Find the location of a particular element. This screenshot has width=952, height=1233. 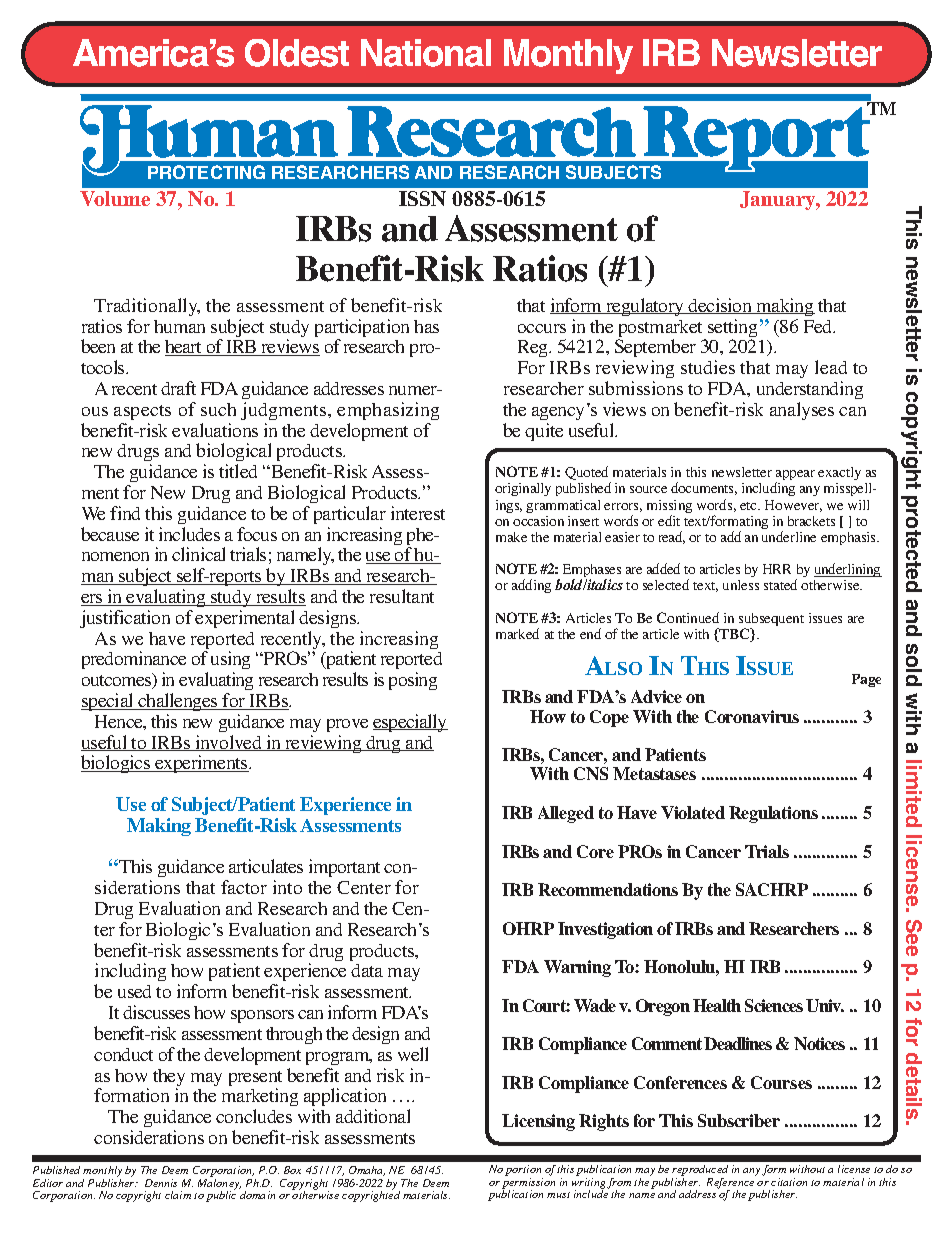

marked is located at coordinates (517, 633).
